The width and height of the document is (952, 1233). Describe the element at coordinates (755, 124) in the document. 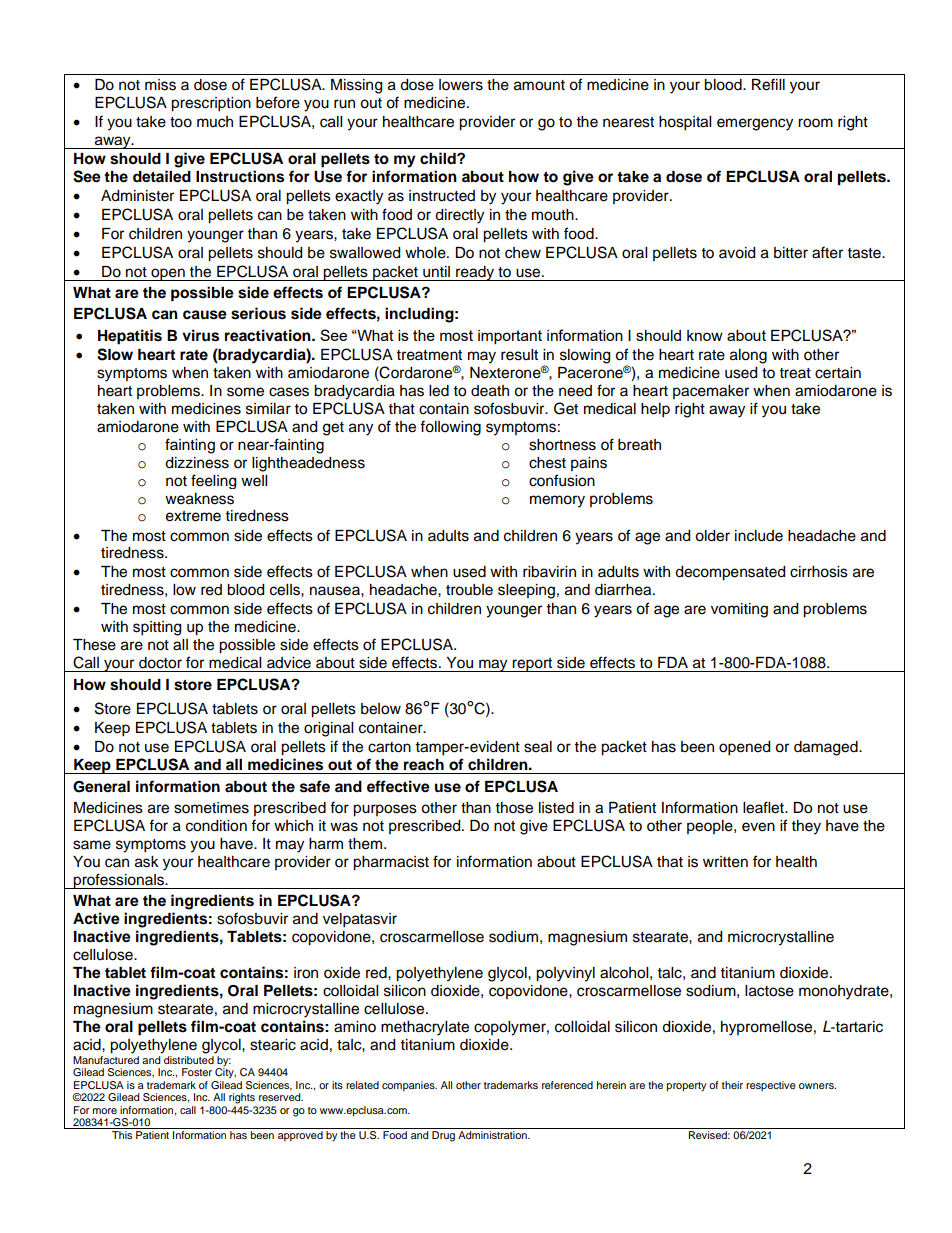

I see `emergency` at that location.
